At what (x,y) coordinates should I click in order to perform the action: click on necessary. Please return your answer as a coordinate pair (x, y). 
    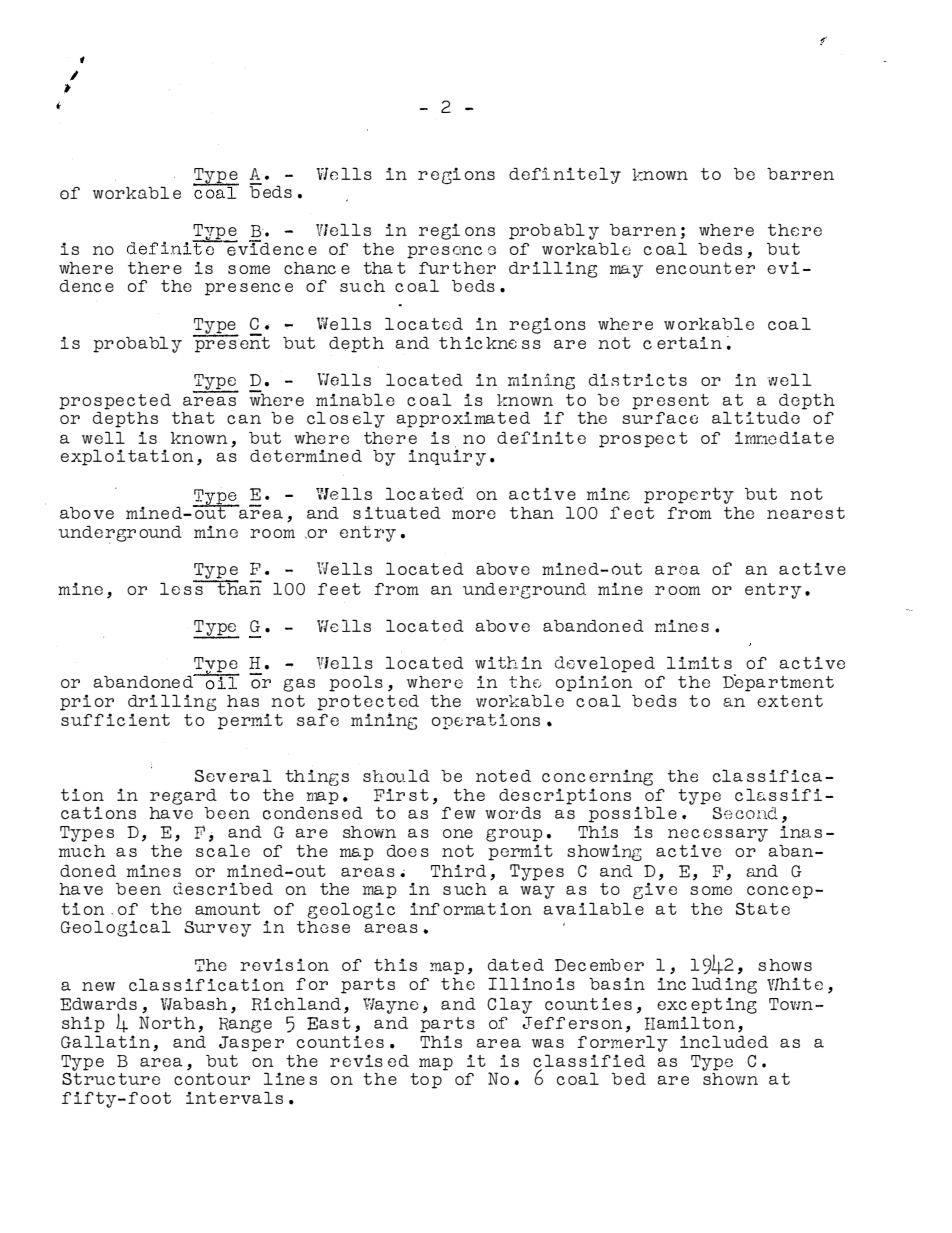
    Looking at the image, I should click on (718, 837).
